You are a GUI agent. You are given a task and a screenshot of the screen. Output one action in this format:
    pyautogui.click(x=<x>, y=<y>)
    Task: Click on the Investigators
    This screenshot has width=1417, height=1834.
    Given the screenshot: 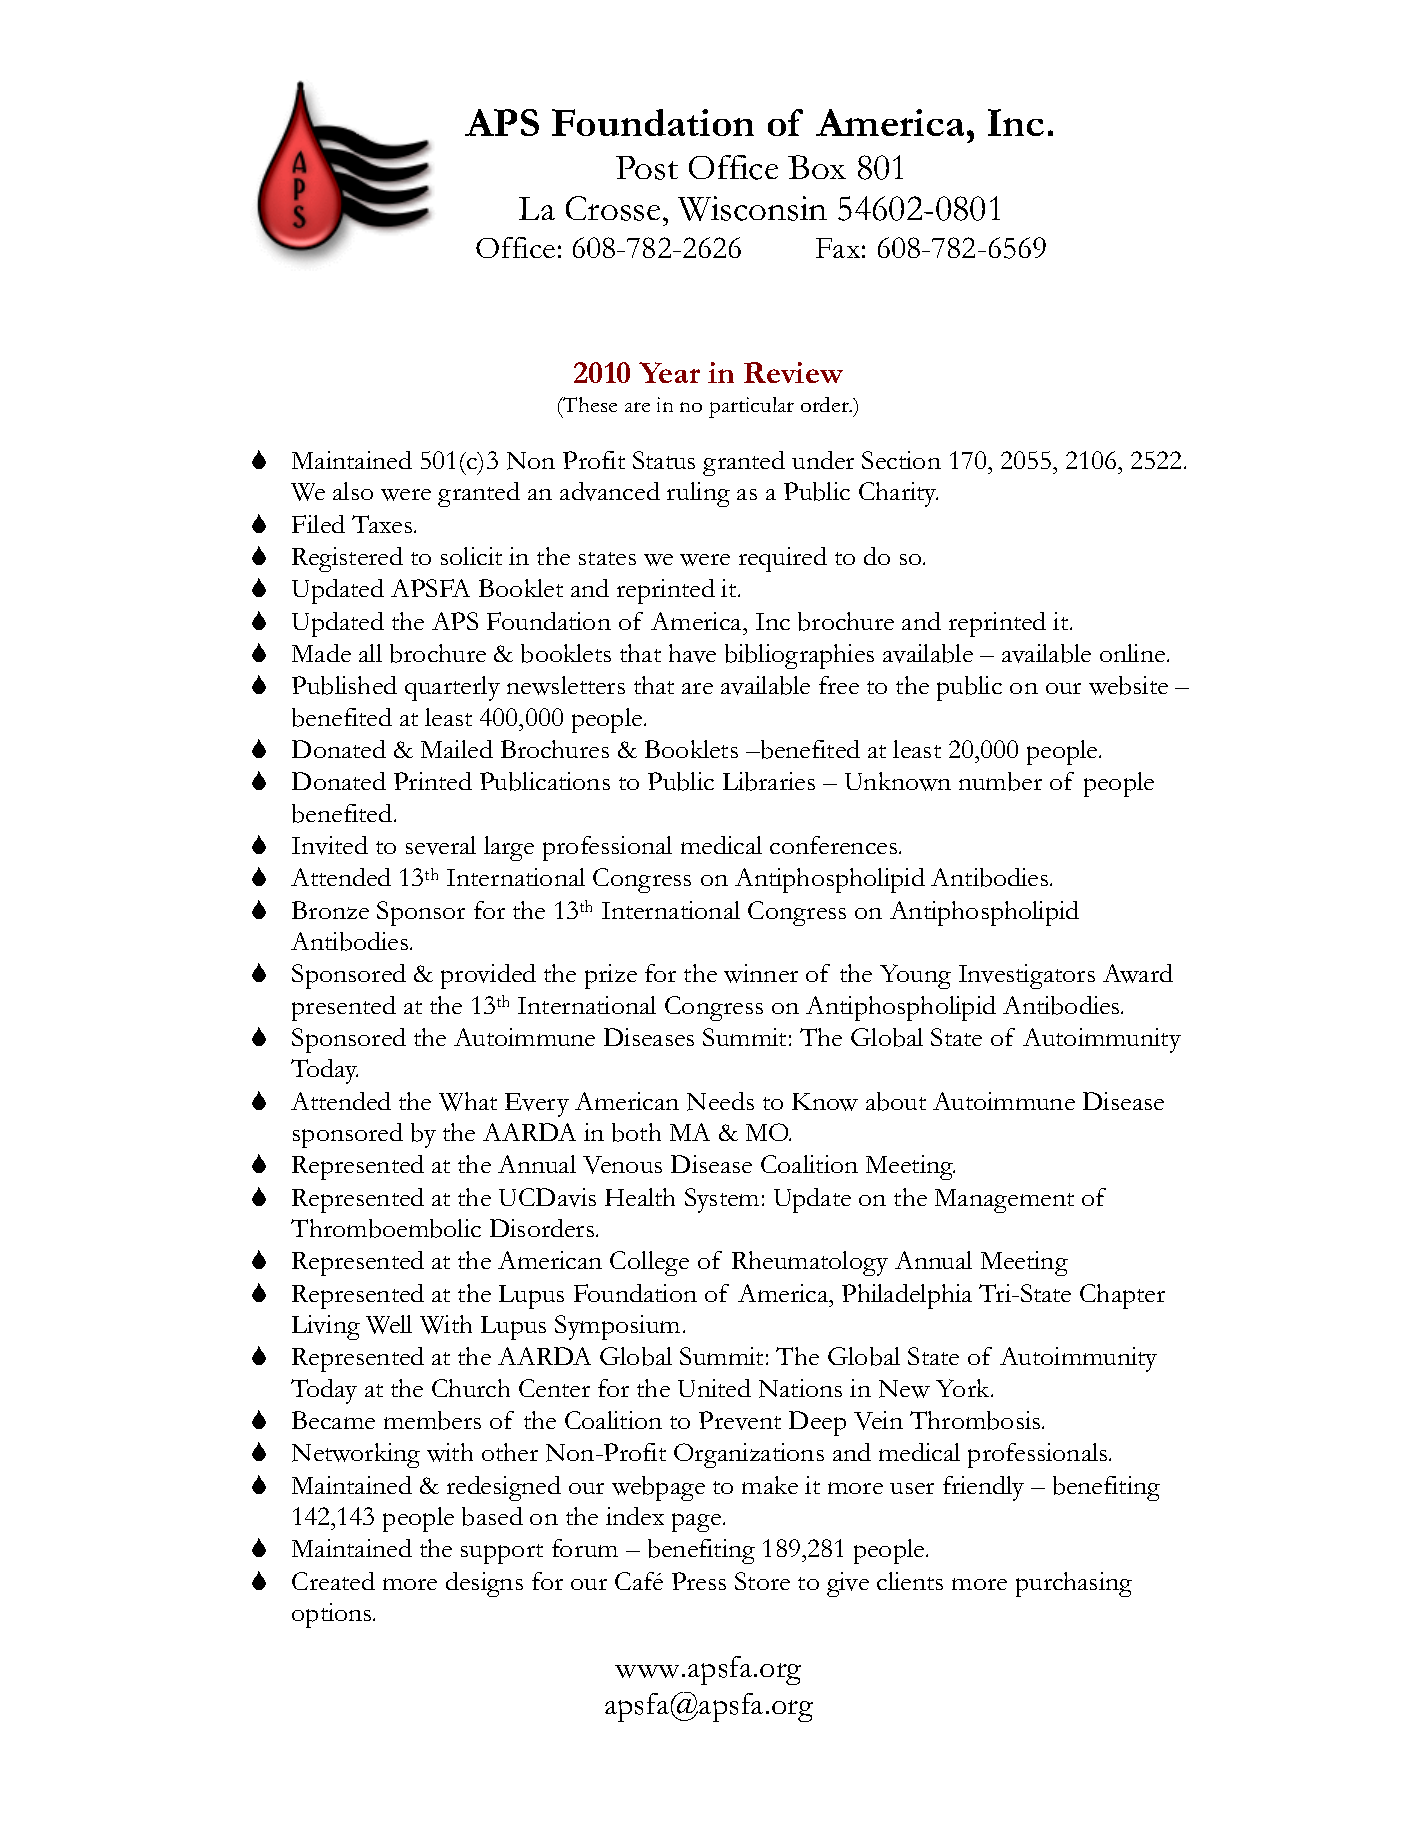 What is the action you would take?
    pyautogui.click(x=1027, y=976)
